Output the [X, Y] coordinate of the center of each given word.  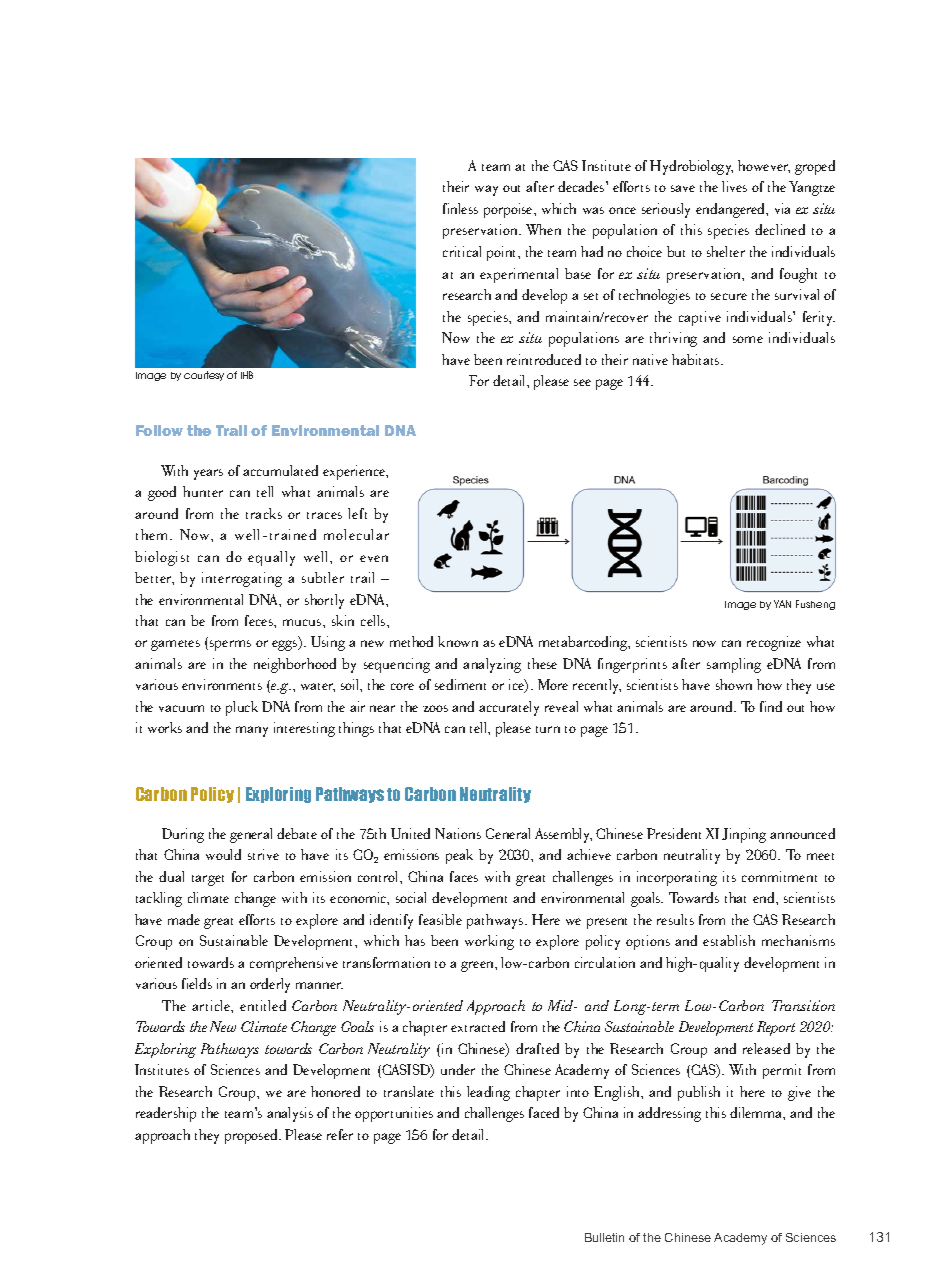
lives [734, 186]
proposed [252, 1136]
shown [734, 684]
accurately [509, 708]
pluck [242, 708]
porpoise [509, 210]
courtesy [204, 376]
